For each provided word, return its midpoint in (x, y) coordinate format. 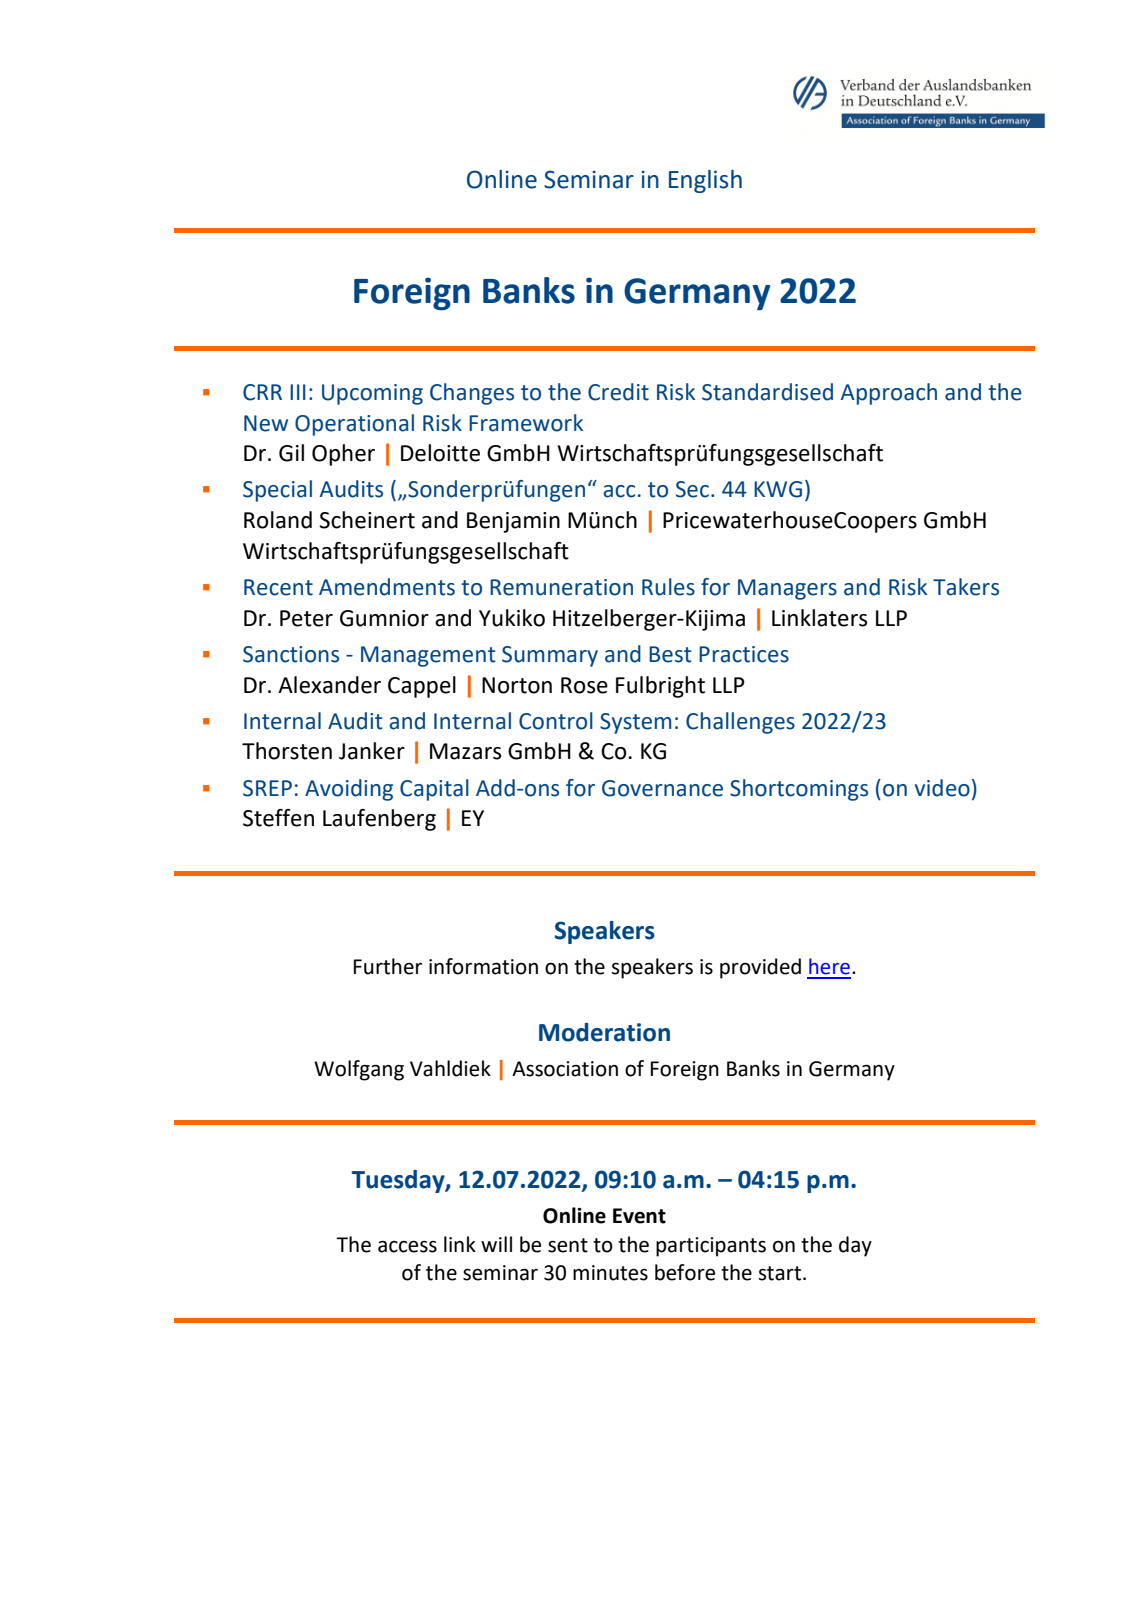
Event (639, 1216)
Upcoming (372, 394)
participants (711, 1247)
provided (760, 968)
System (635, 723)
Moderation (604, 1032)
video (942, 788)
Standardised (767, 392)
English (705, 181)
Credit (618, 392)
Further (388, 966)
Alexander (329, 685)
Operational (354, 425)
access (407, 1246)
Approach (889, 394)
